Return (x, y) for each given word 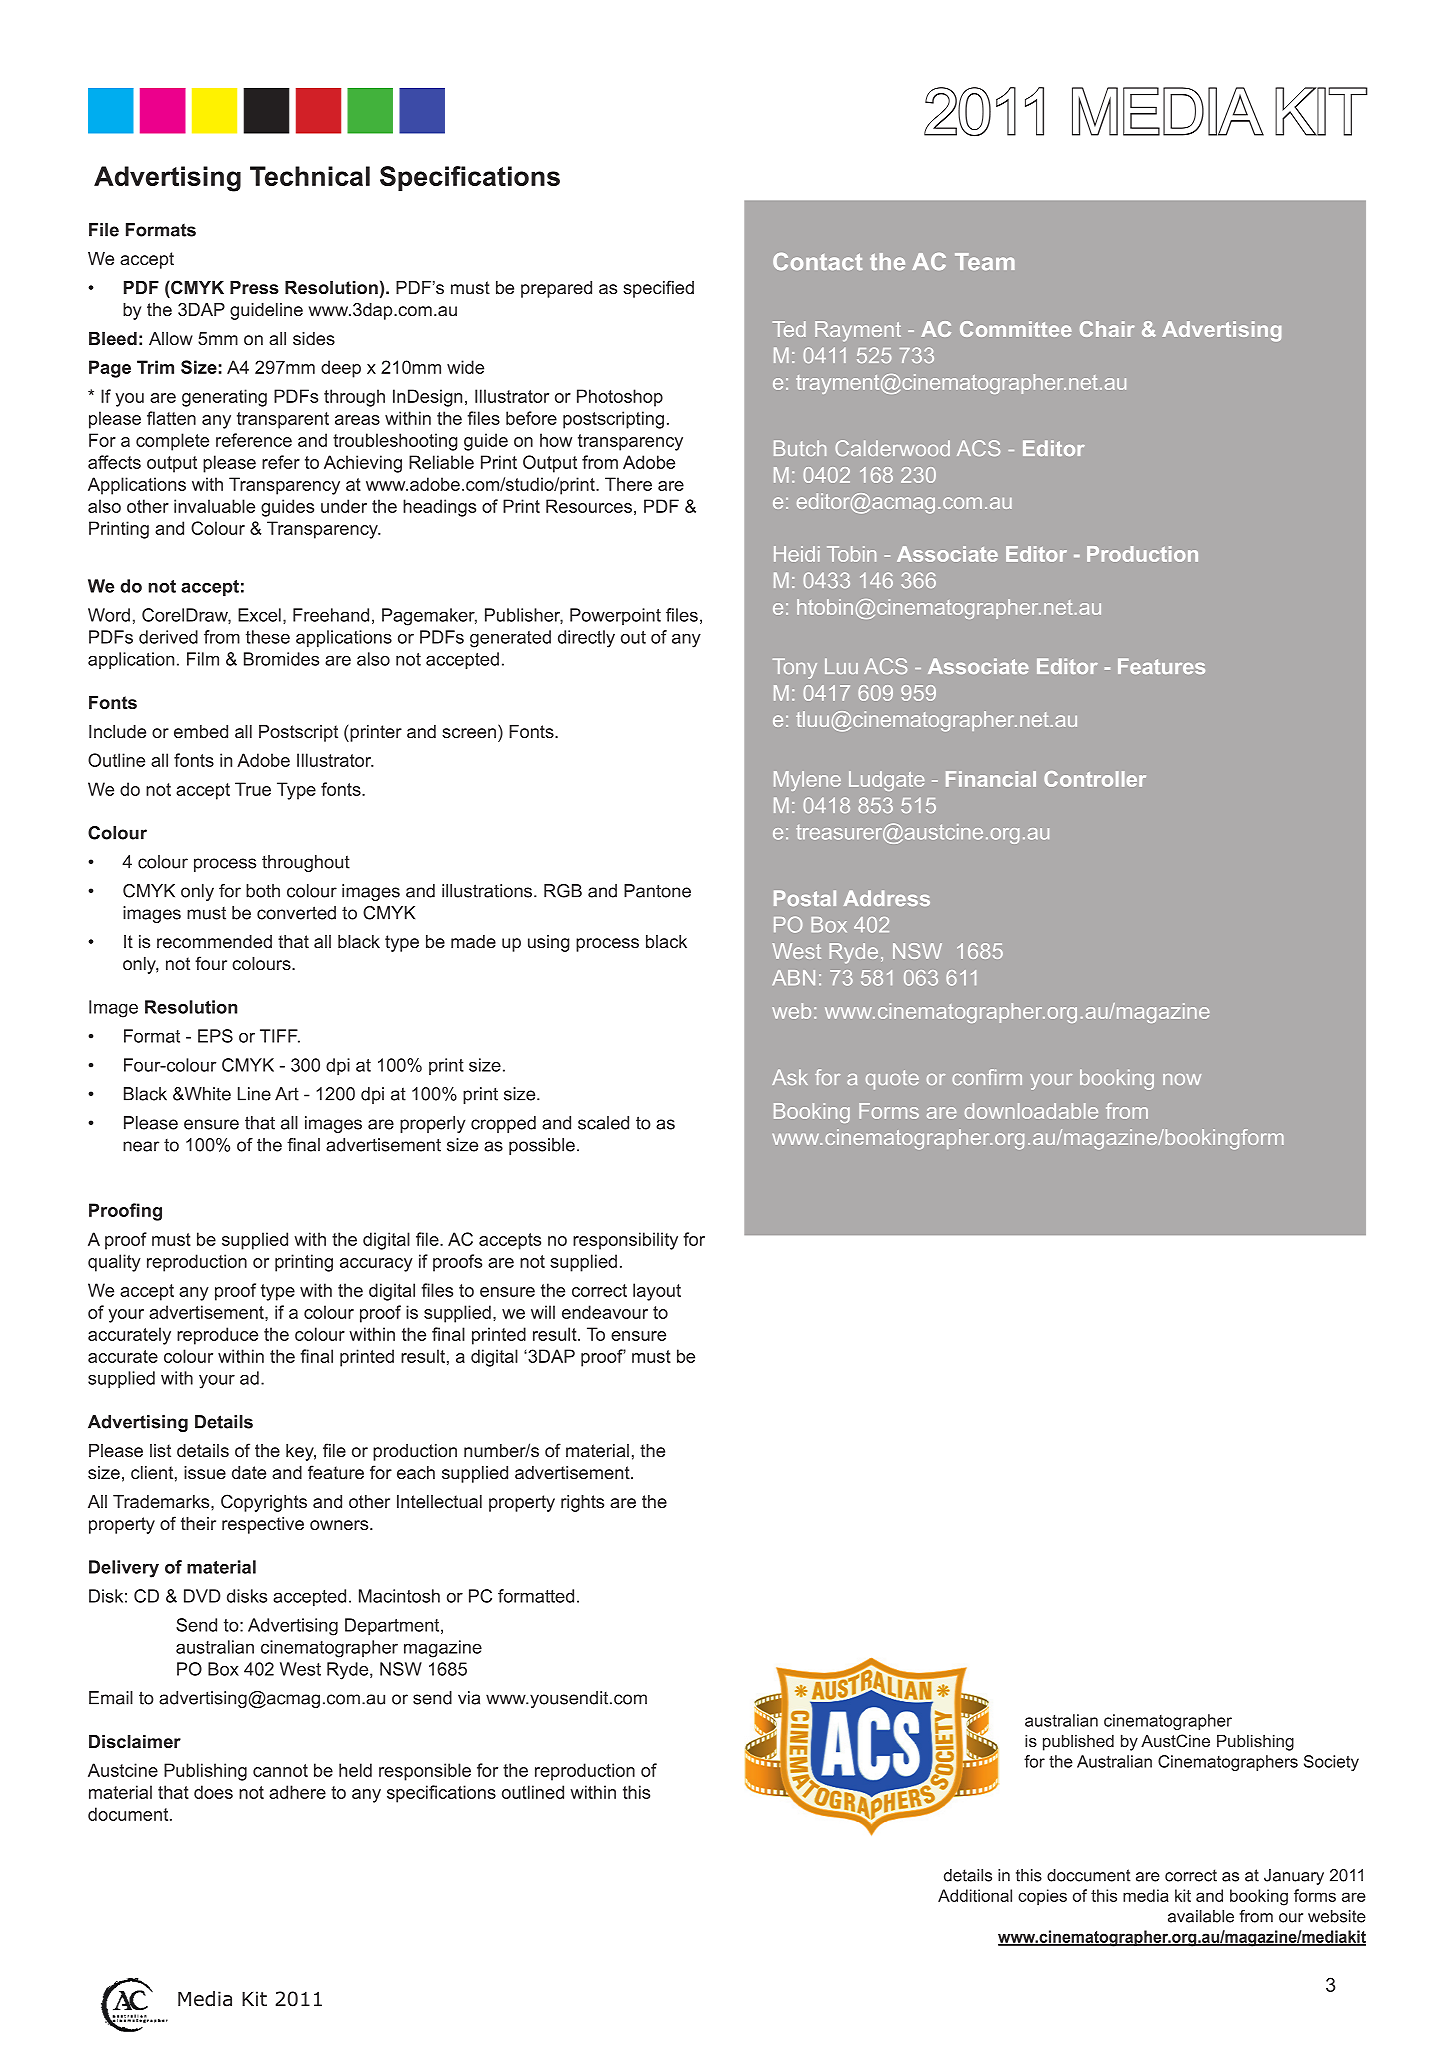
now (1182, 1079)
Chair (1107, 329)
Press (254, 287)
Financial (991, 779)
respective (263, 1525)
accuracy (376, 1265)
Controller (1095, 779)
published (1078, 1742)
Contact (817, 261)
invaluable (214, 506)
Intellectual (439, 1501)
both (263, 891)
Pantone (657, 891)
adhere (297, 1792)
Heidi (797, 554)
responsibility (625, 1241)
